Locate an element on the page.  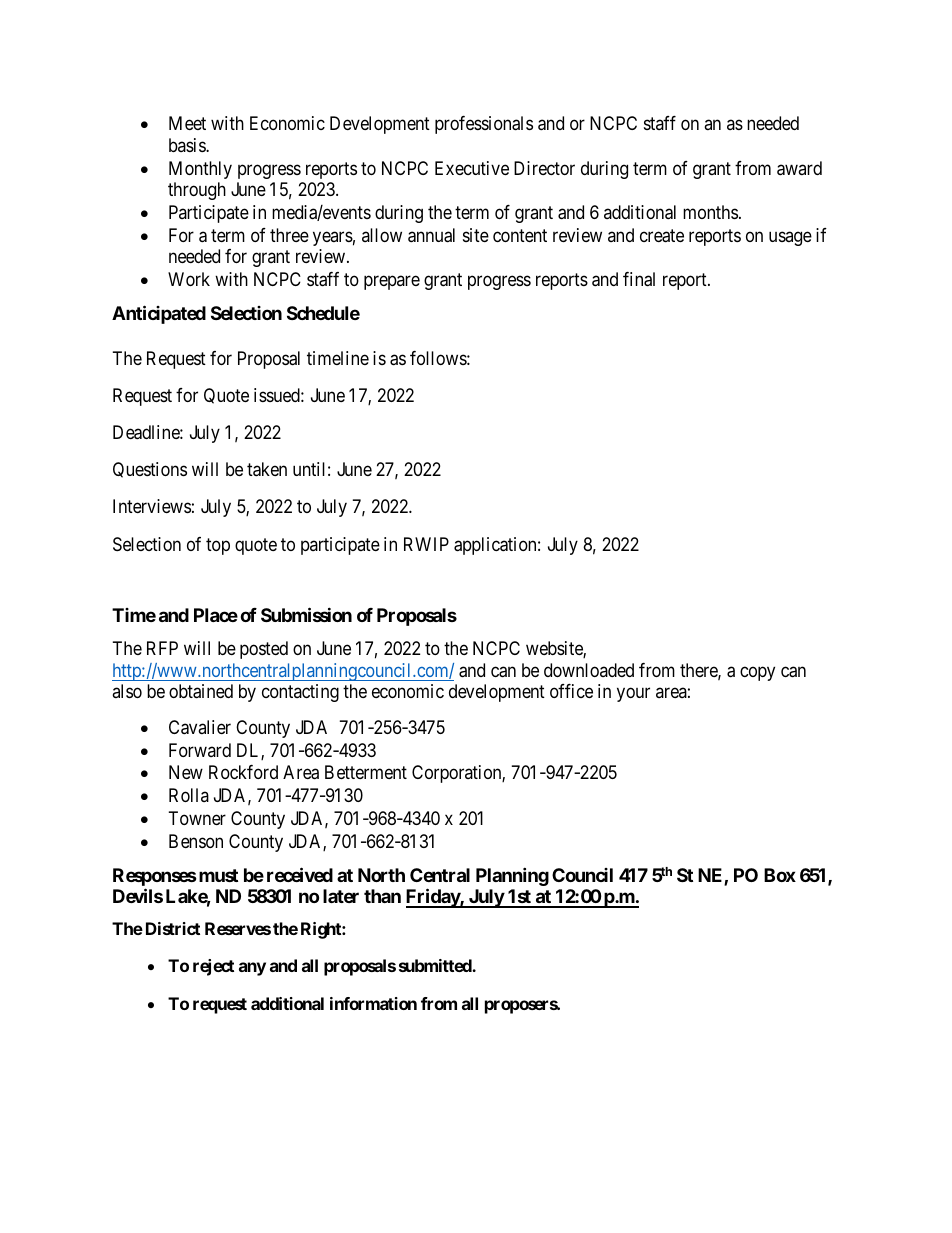
your is located at coordinates (633, 695).
